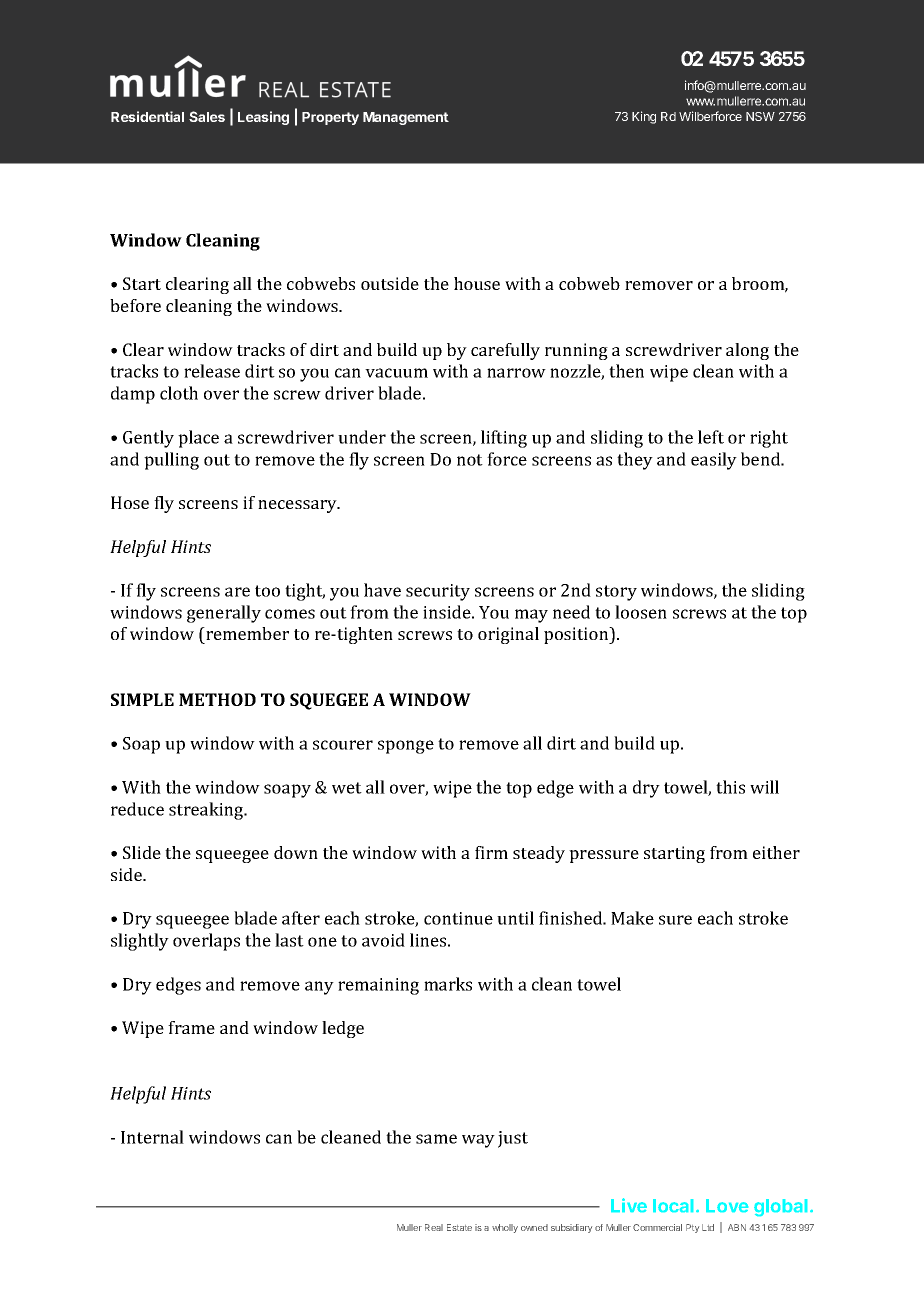  What do you see at coordinates (207, 116) in the page?
I see `Sales` at bounding box center [207, 116].
